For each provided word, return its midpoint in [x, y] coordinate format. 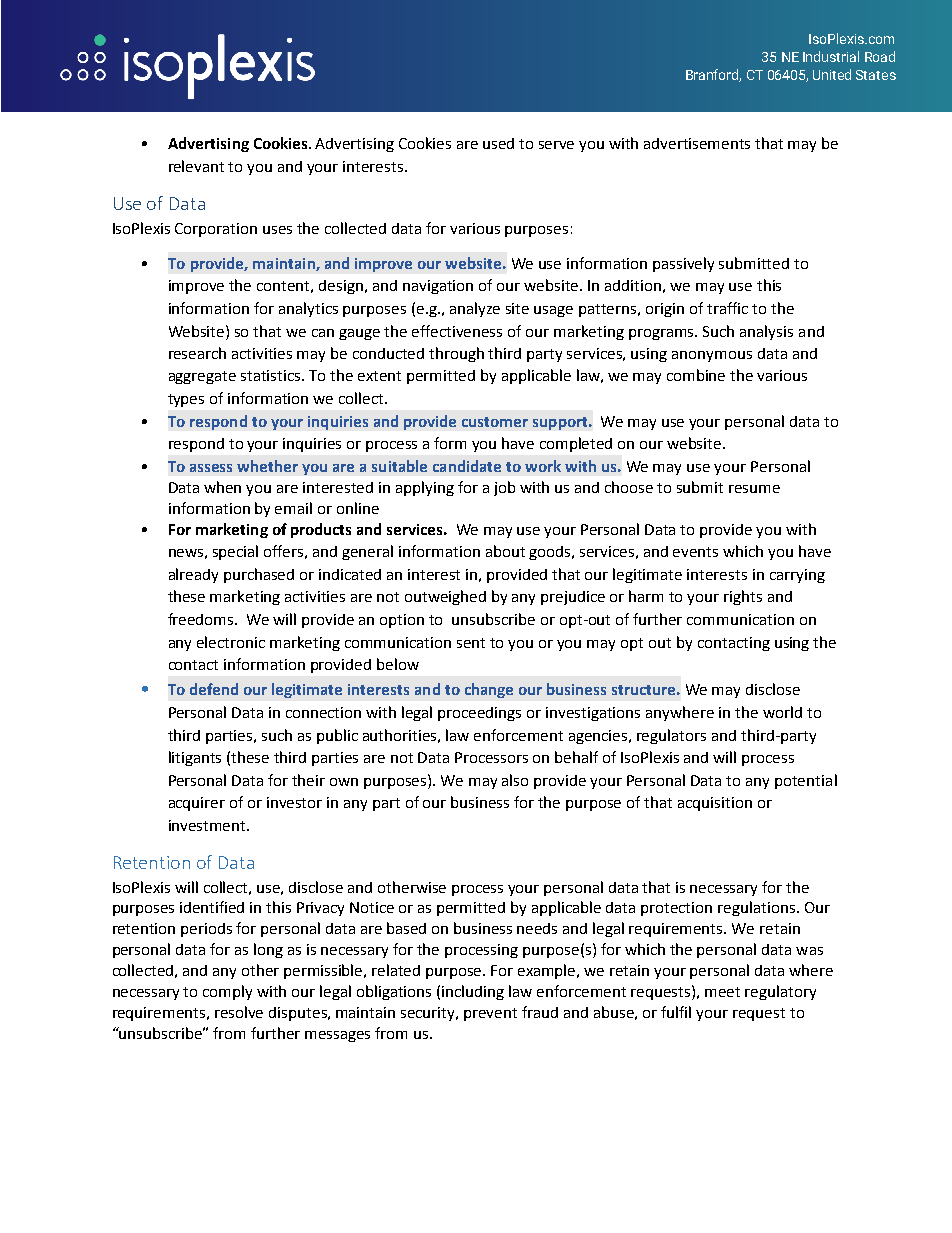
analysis [766, 332]
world [782, 712]
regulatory [780, 992]
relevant [196, 166]
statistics [272, 375]
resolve [239, 1012]
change [489, 690]
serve [556, 145]
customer [495, 422]
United [832, 74]
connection [323, 712]
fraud [540, 1012]
